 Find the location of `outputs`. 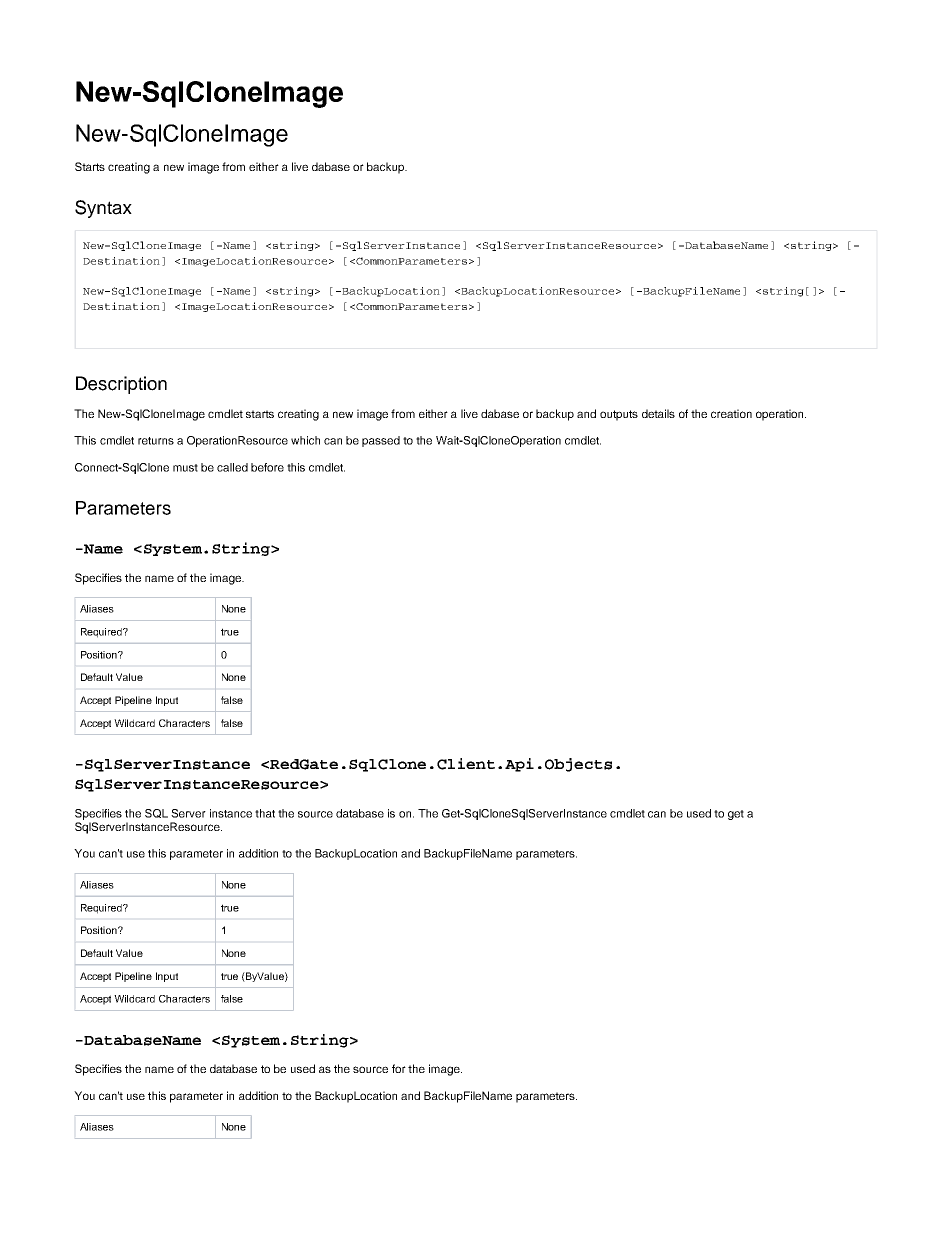

outputs is located at coordinates (619, 415).
